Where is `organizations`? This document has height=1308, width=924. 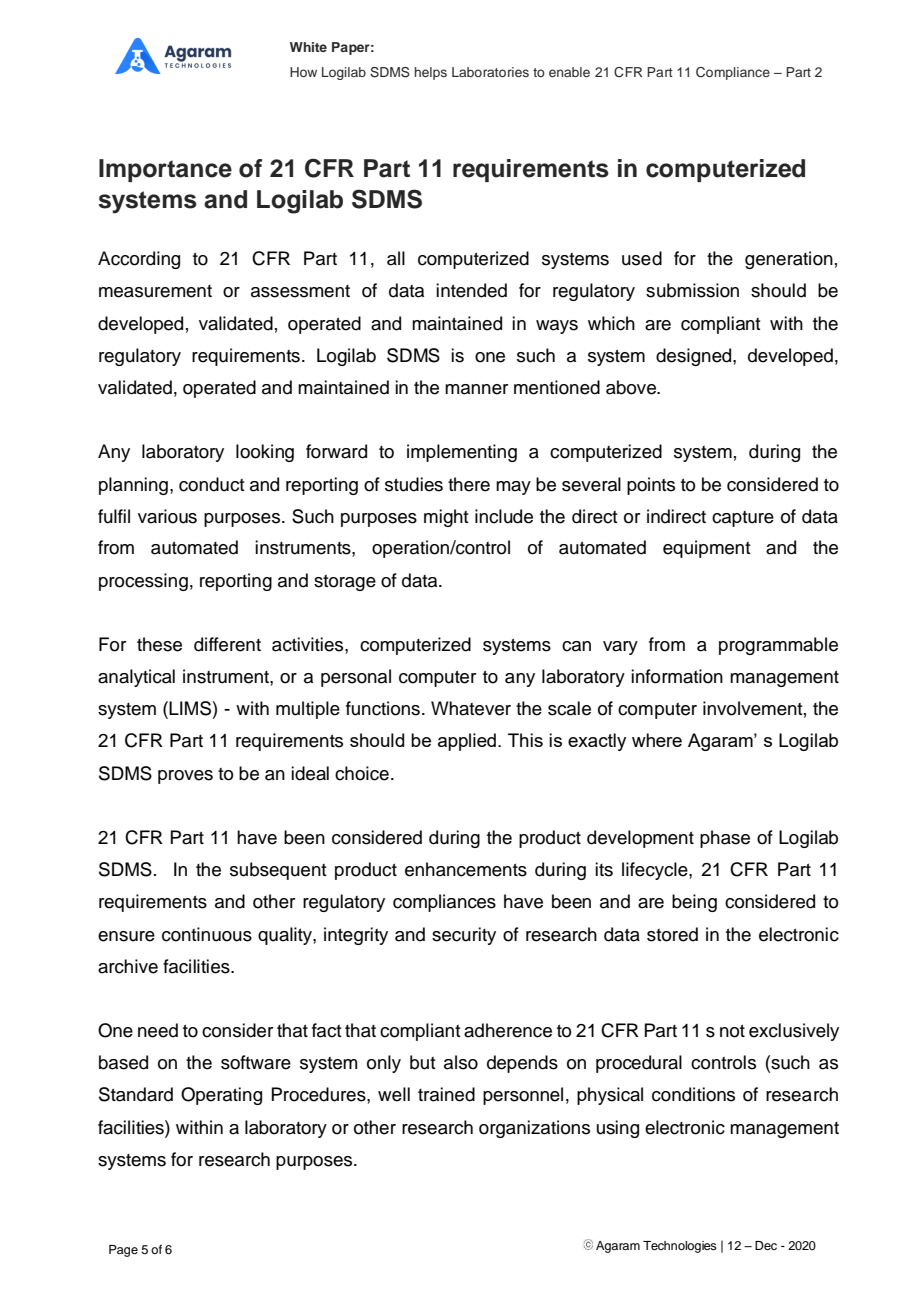
organizations is located at coordinates (534, 1129).
